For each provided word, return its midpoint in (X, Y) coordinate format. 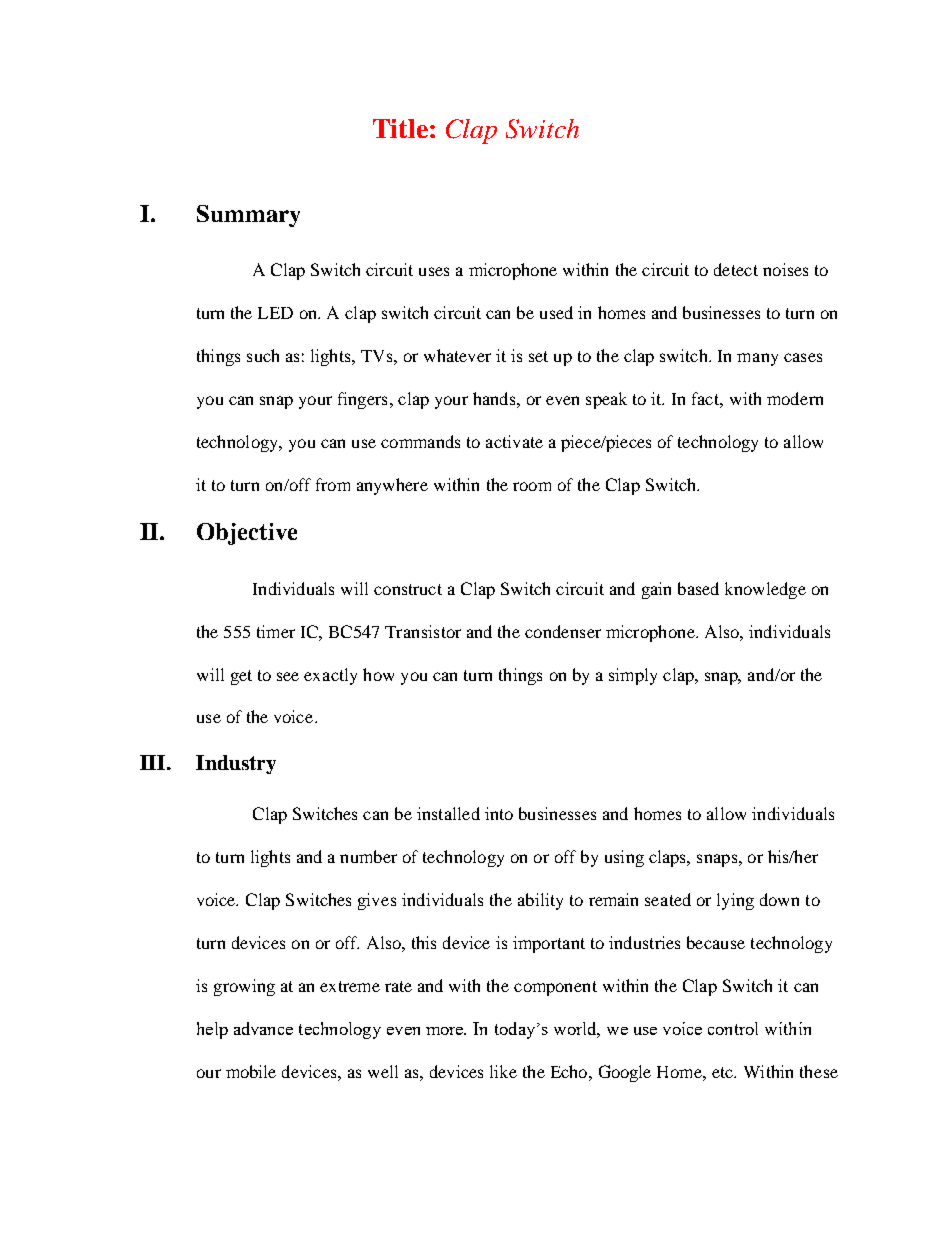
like (503, 1071)
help (212, 1030)
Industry (236, 764)
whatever (457, 355)
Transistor (423, 631)
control (733, 1028)
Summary (248, 216)
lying (735, 901)
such (263, 355)
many (757, 359)
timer (276, 631)
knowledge (765, 590)
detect (736, 269)
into (499, 813)
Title (400, 128)
